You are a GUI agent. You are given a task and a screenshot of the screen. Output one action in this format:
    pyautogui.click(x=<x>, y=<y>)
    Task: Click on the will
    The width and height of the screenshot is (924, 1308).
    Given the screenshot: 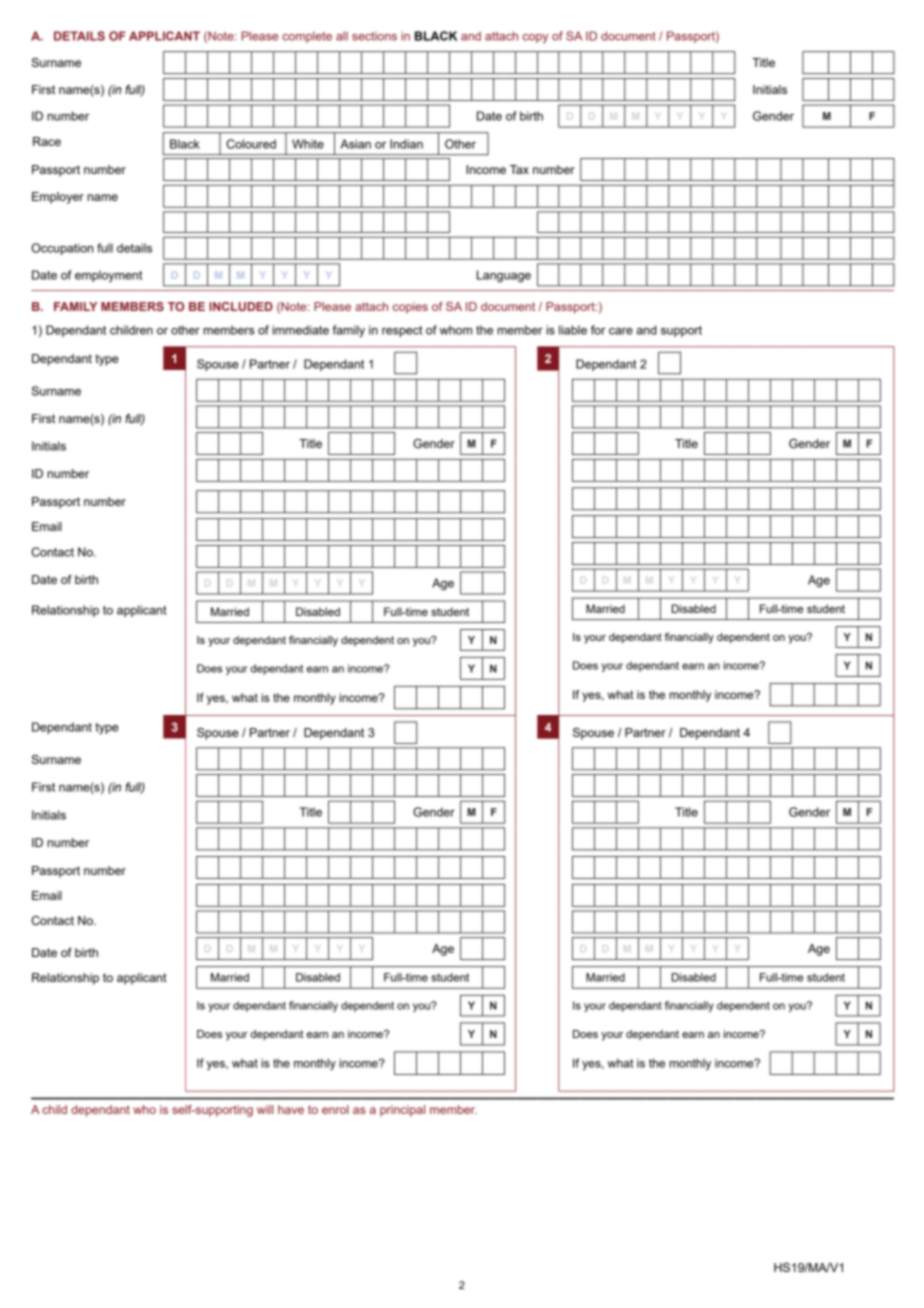 What is the action you would take?
    pyautogui.click(x=265, y=1109)
